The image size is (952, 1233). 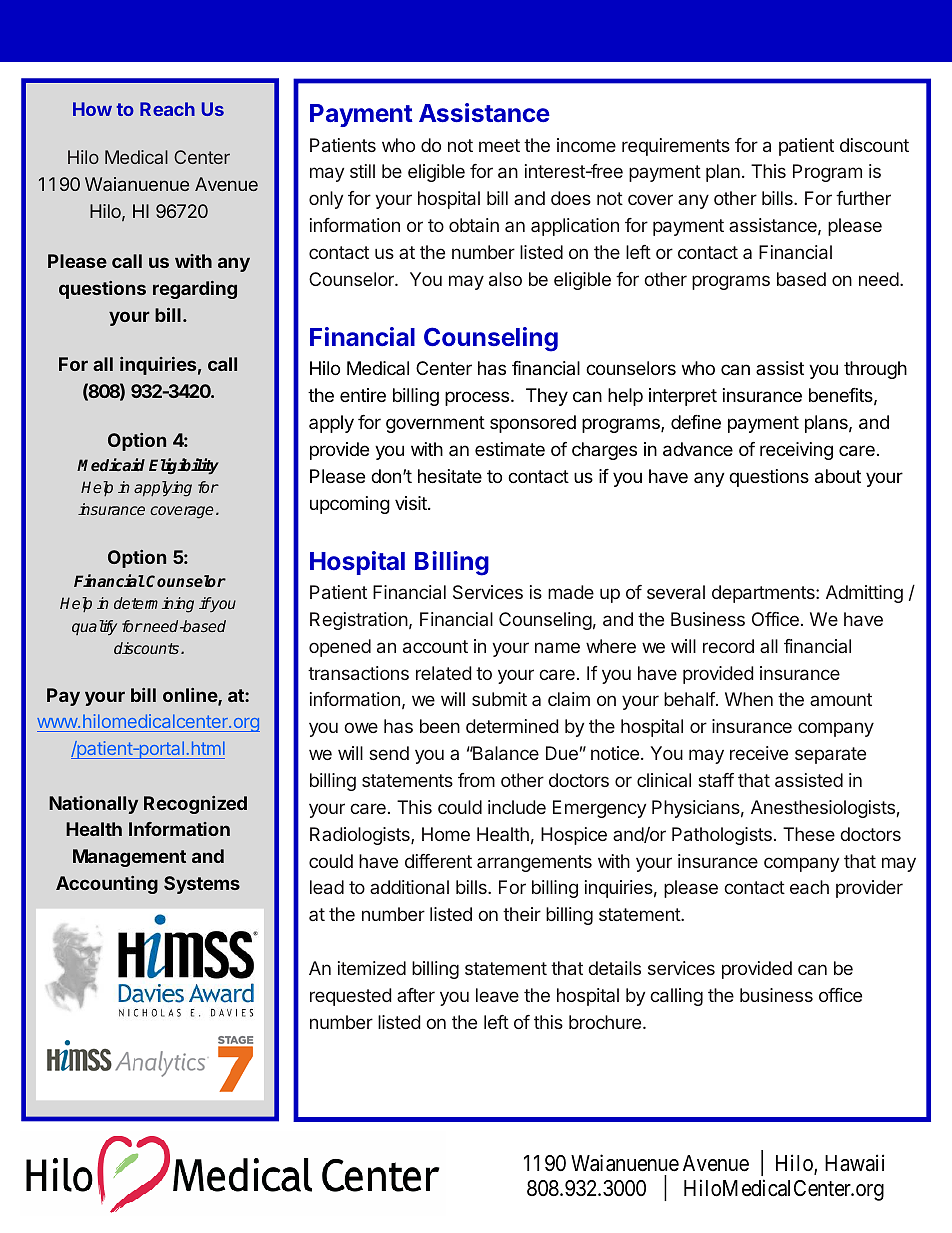 What do you see at coordinates (184, 466) in the screenshot?
I see `Eligibility` at bounding box center [184, 466].
